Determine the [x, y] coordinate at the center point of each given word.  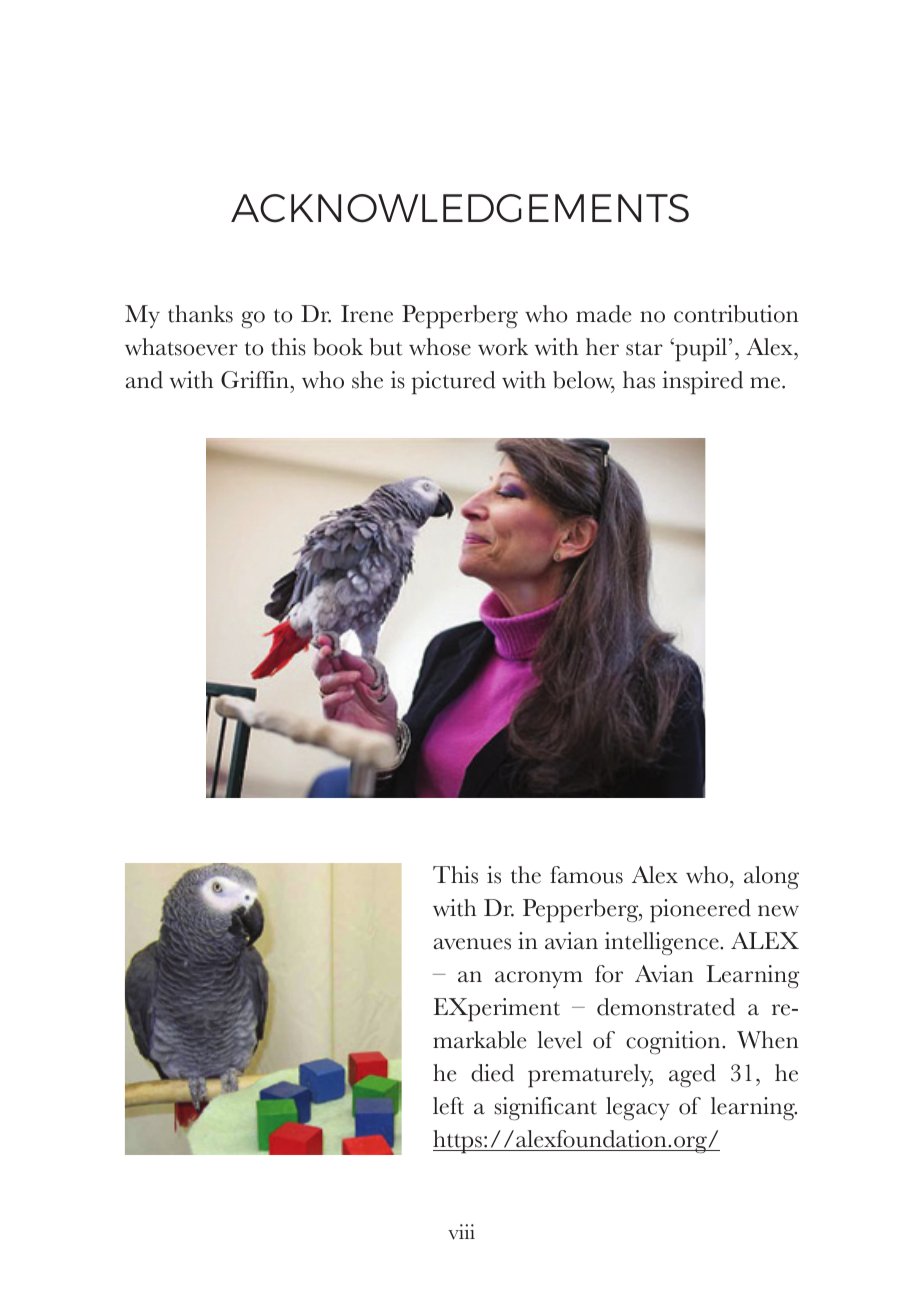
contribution [736, 314]
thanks [200, 314]
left [448, 1106]
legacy [638, 1108]
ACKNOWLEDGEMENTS [460, 208]
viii [461, 1232]
